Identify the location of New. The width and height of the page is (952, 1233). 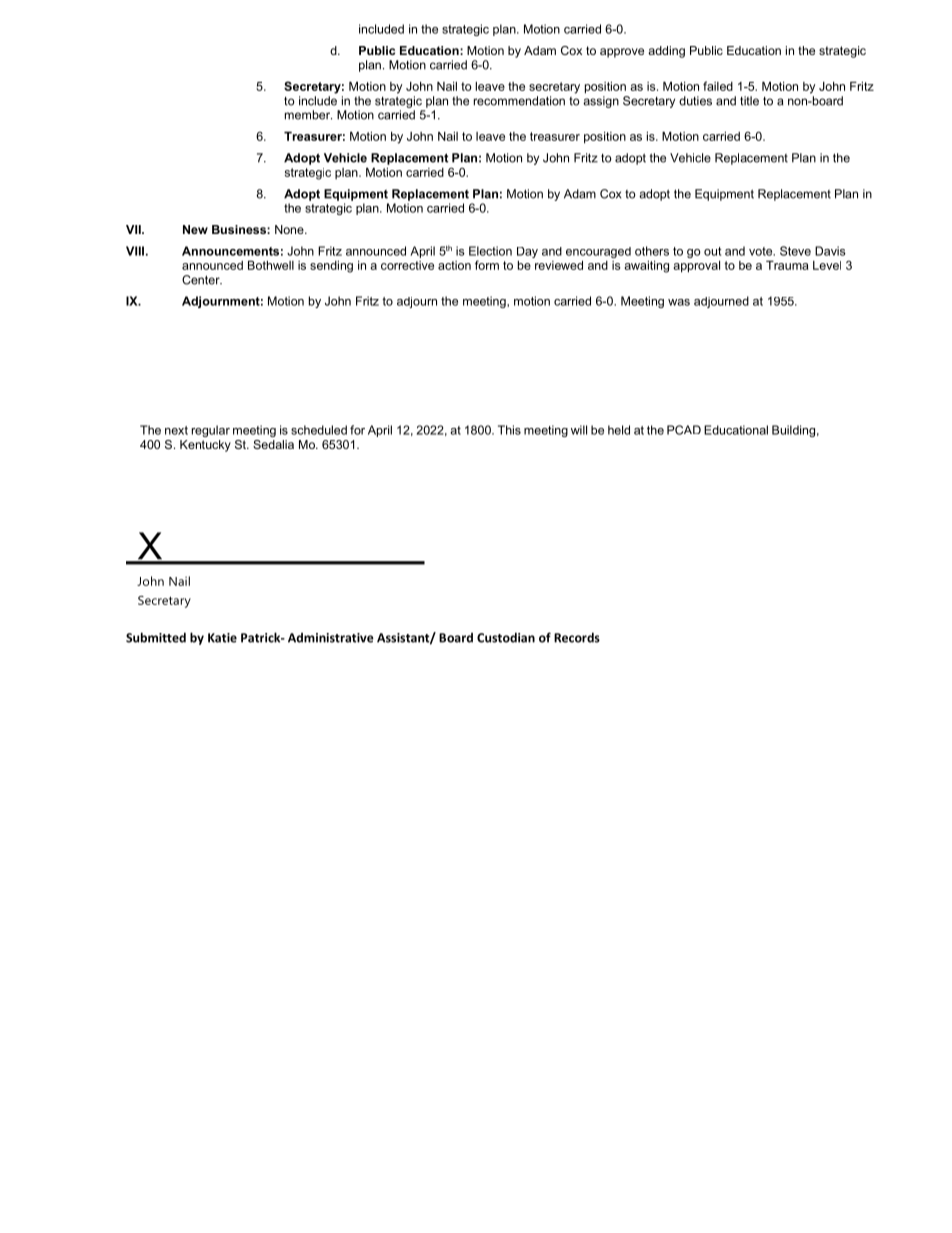
(195, 229).
